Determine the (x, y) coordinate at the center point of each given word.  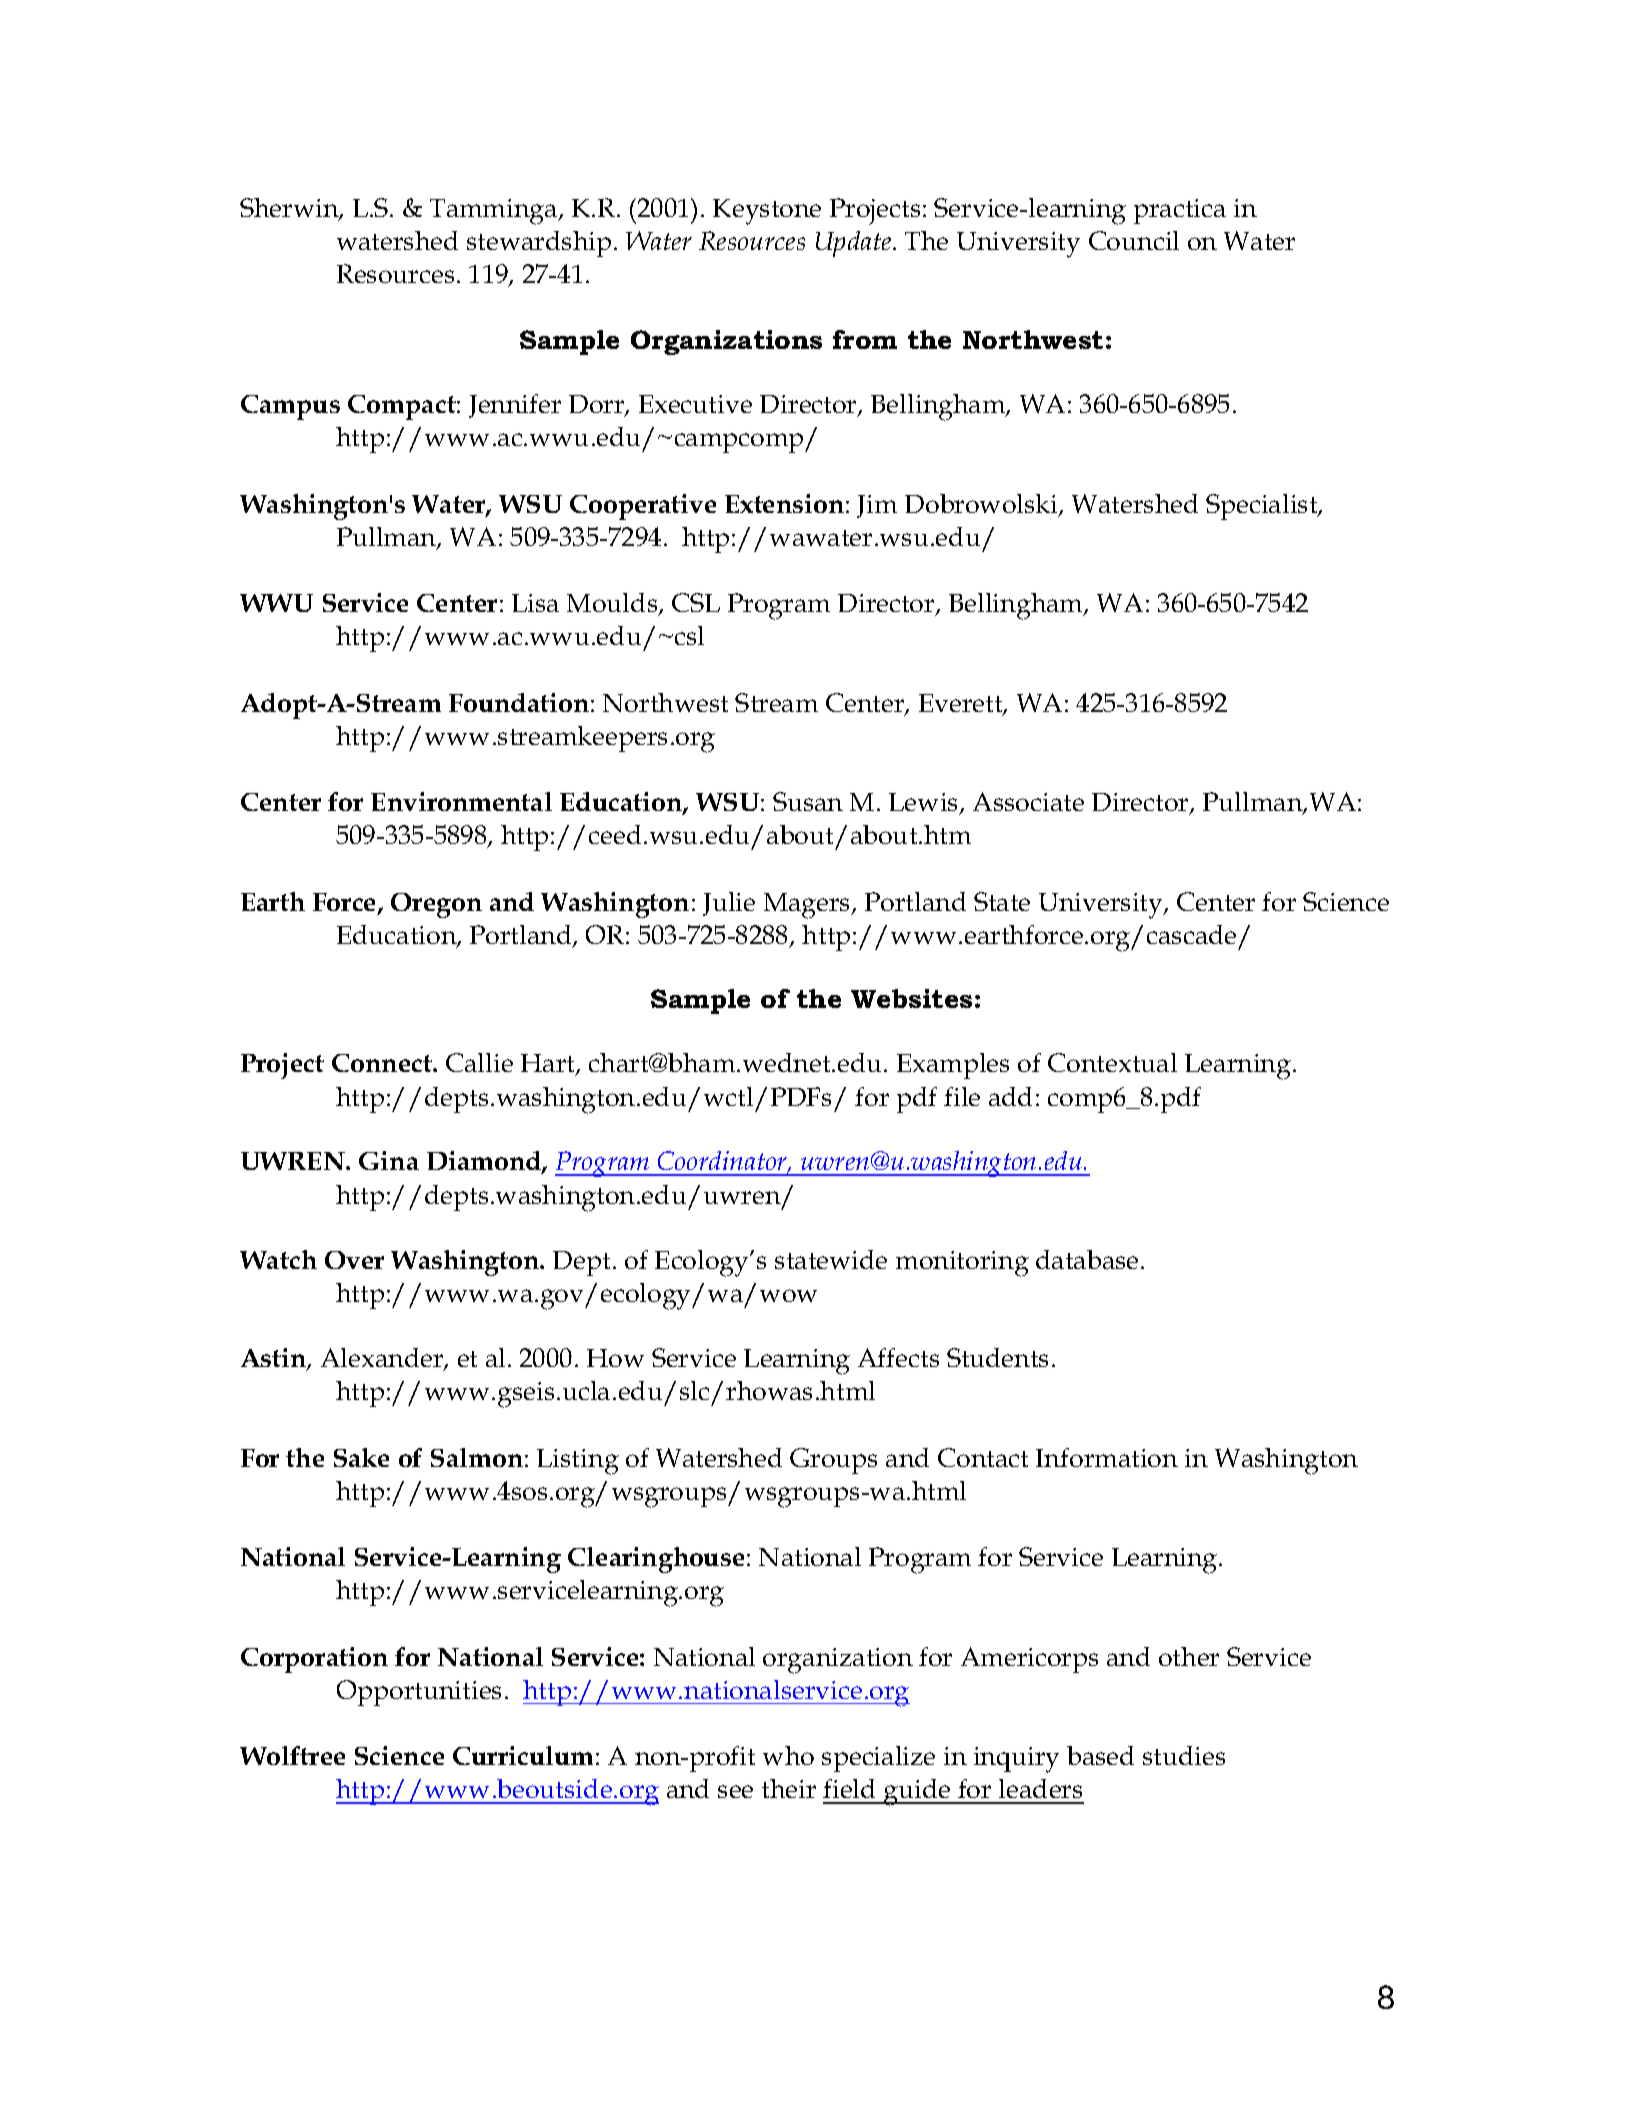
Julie (729, 904)
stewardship (539, 244)
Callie (479, 1062)
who (788, 1755)
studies (1184, 1755)
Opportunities (419, 1693)
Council (1134, 240)
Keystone (767, 212)
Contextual (1112, 1062)
